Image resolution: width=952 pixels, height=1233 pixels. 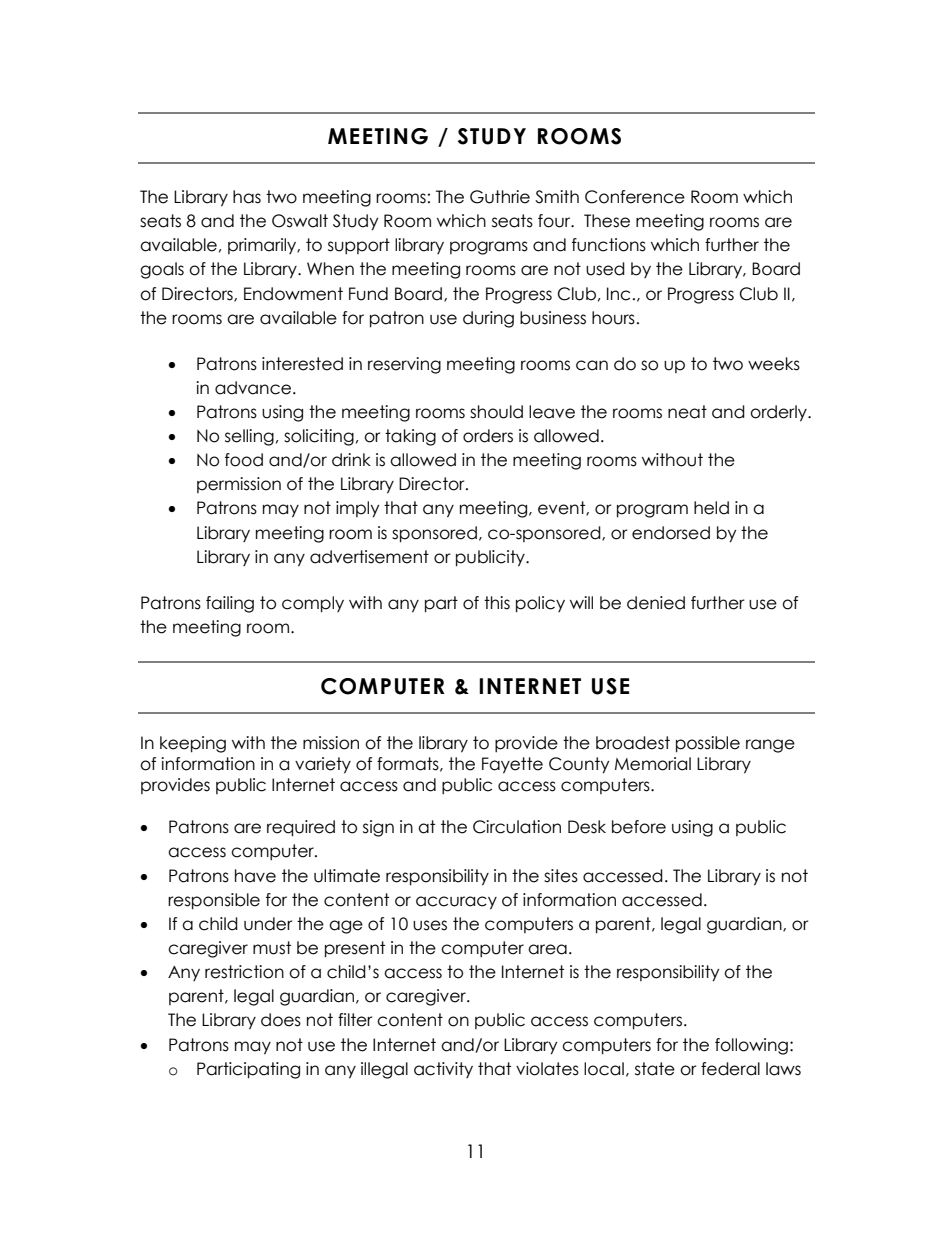 I want to click on have, so click(x=255, y=876).
